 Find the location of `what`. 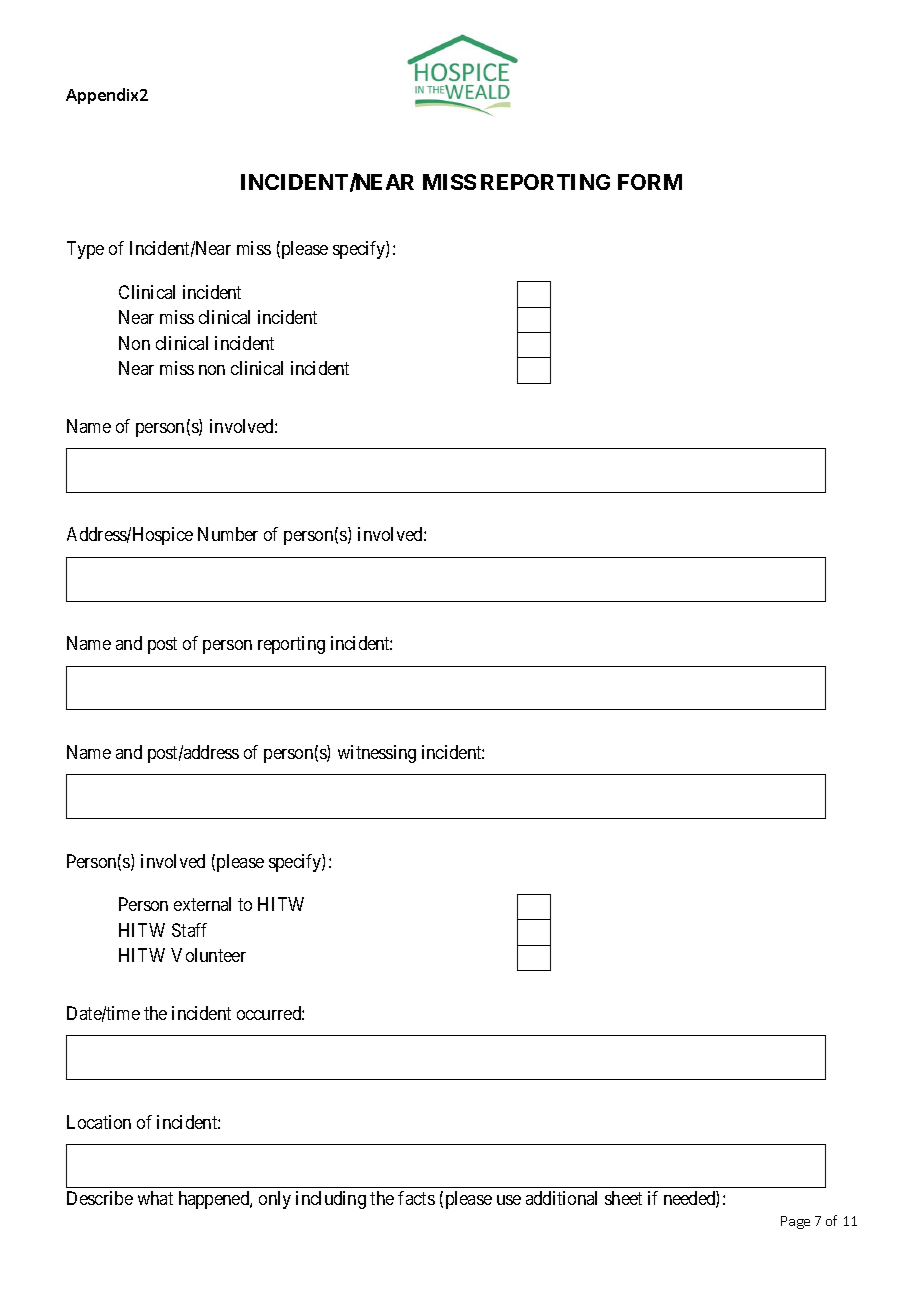

what is located at coordinates (155, 1198).
